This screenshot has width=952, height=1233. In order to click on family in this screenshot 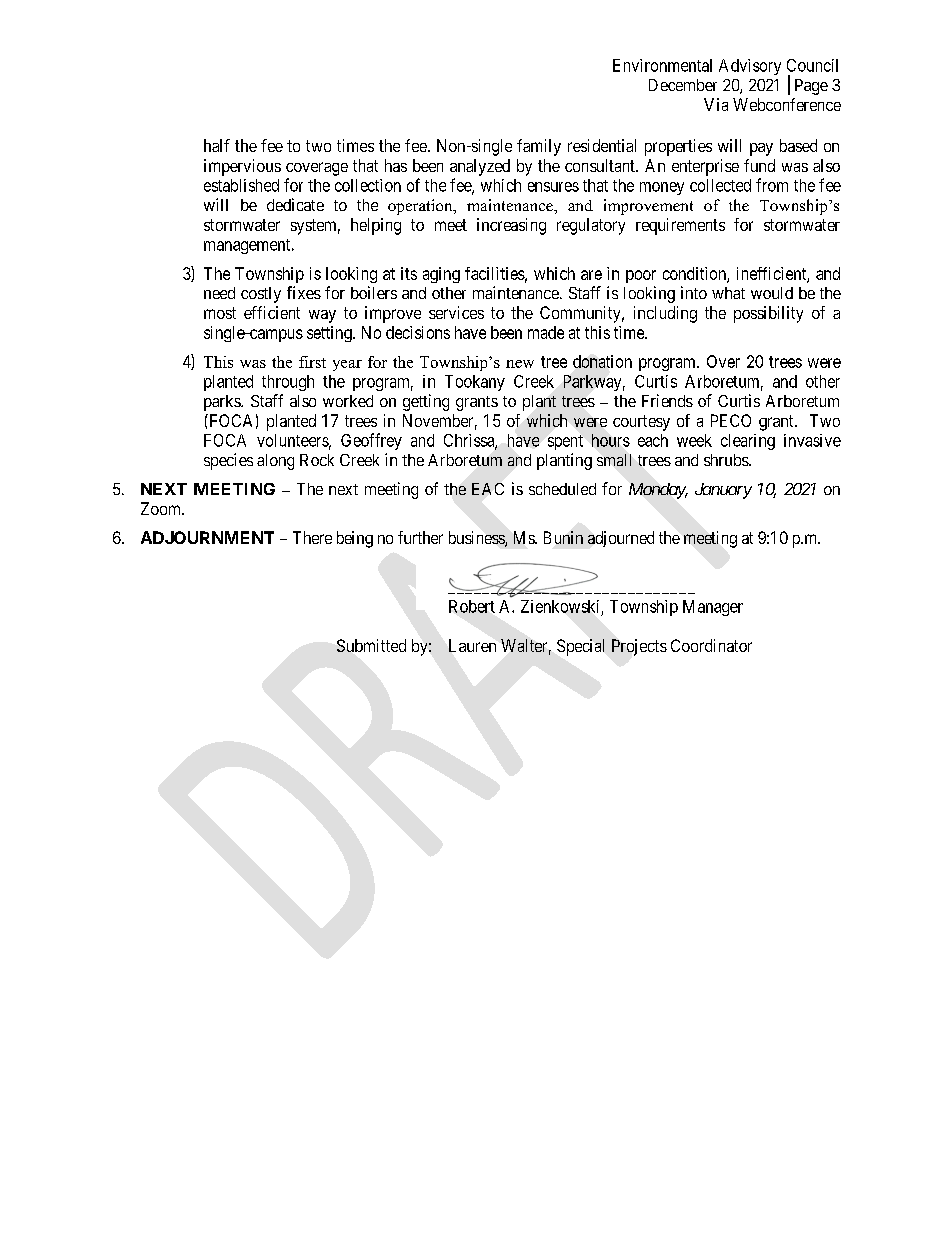, I will do `click(539, 147)`.
